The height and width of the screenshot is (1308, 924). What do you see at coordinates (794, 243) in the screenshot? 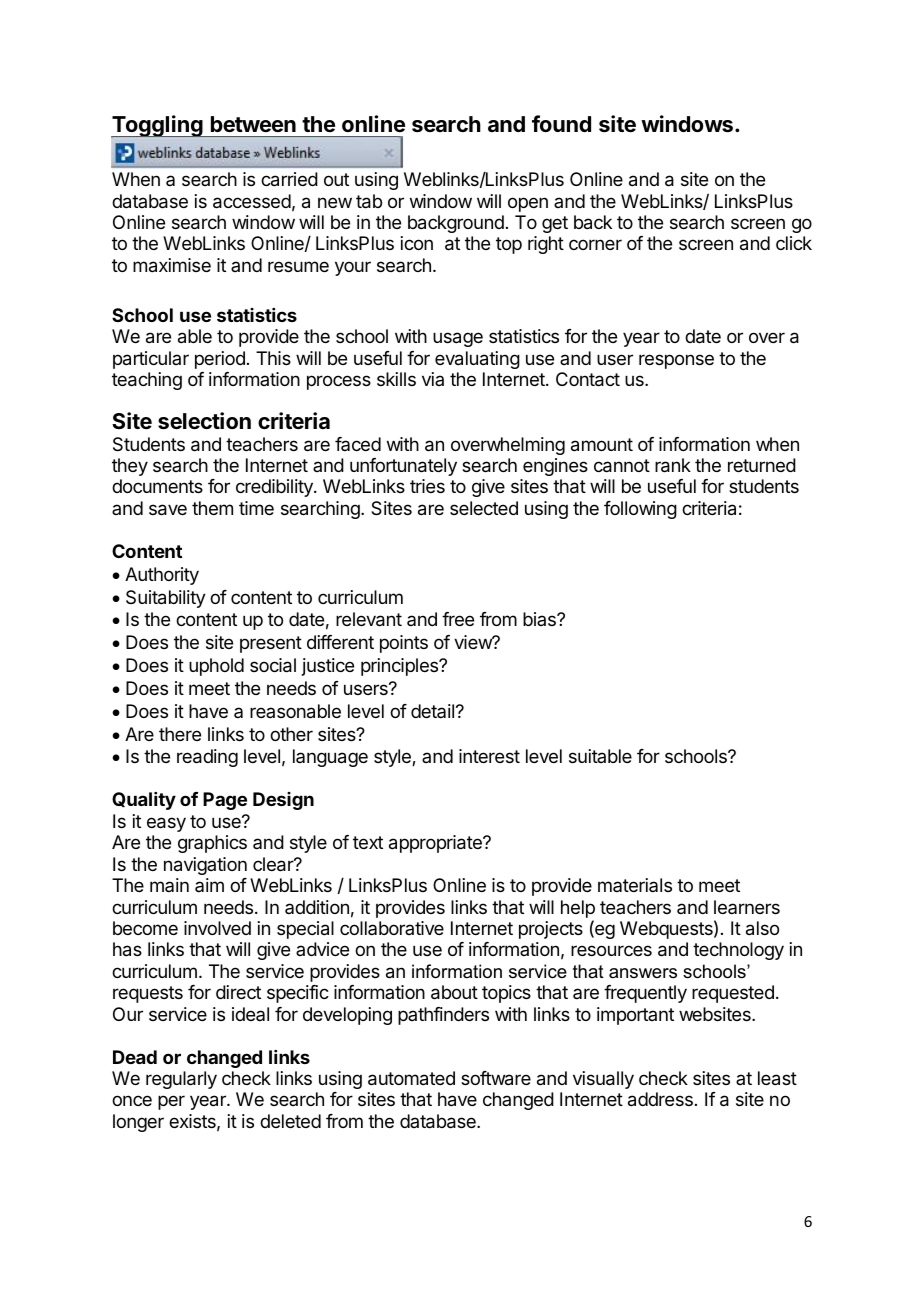
I see `click` at bounding box center [794, 243].
